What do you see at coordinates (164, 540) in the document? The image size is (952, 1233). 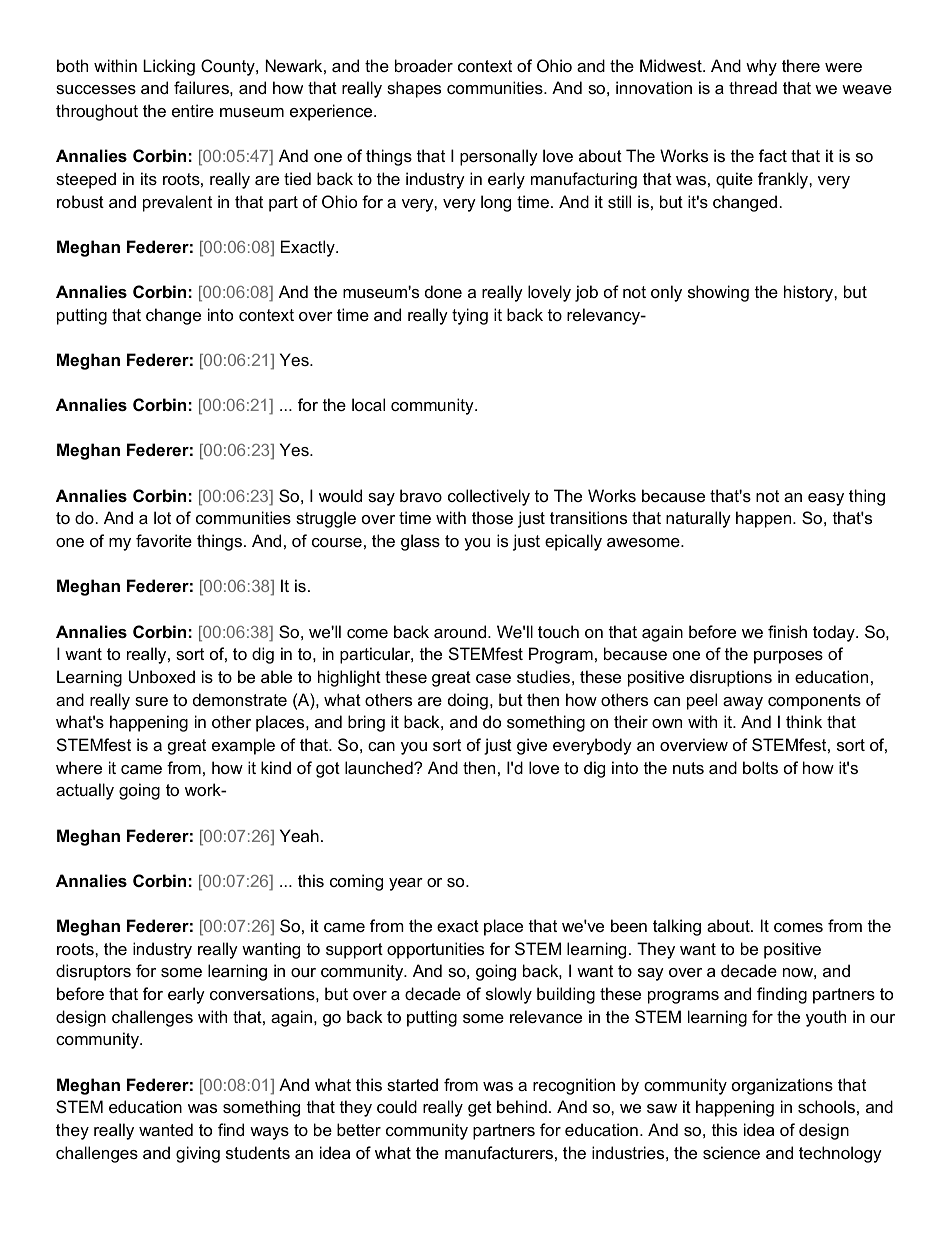 I see `favorite` at bounding box center [164, 540].
